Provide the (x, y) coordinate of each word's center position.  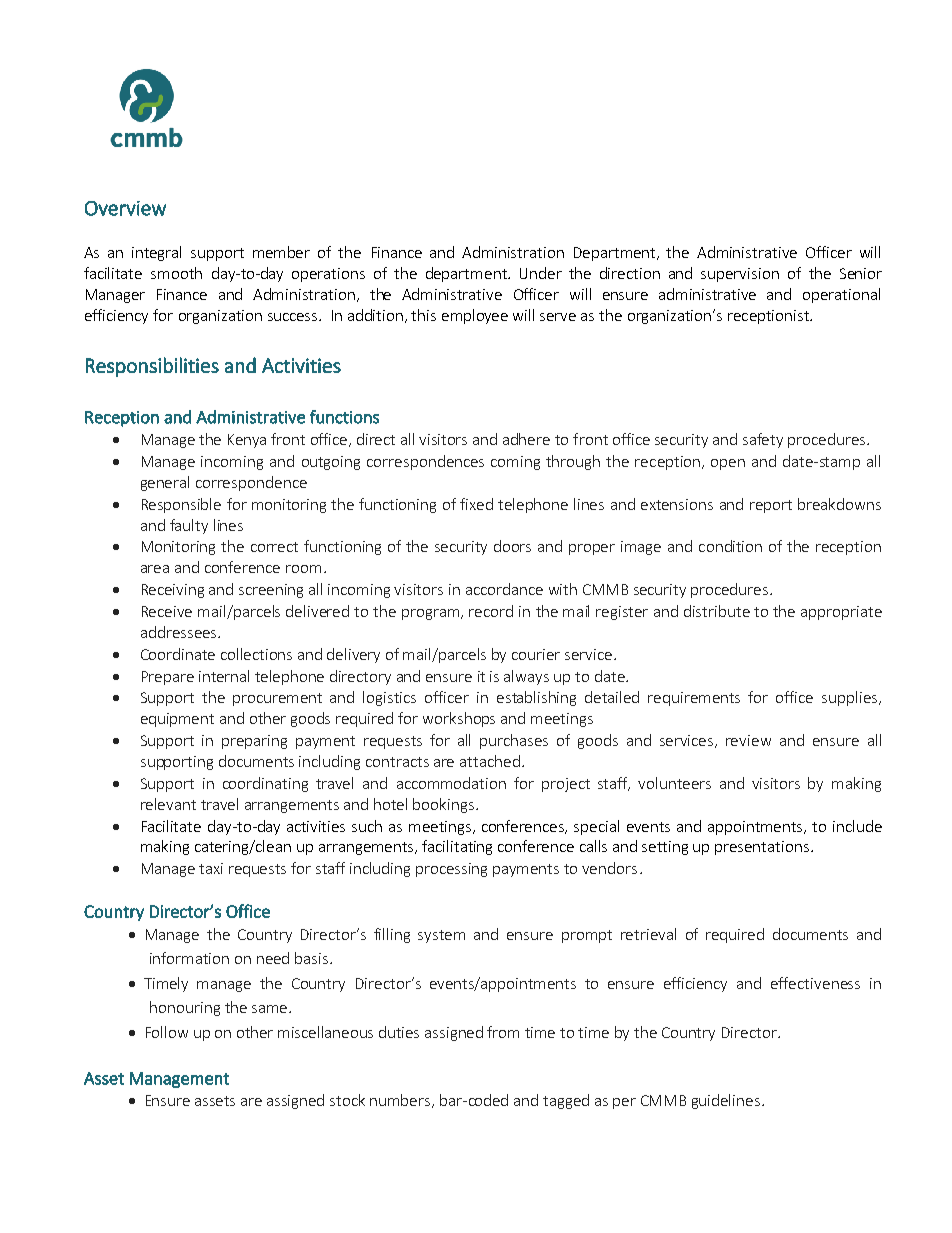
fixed (476, 504)
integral (156, 253)
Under (541, 273)
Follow (167, 1032)
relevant (168, 804)
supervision (740, 275)
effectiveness (815, 983)
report (771, 506)
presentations (762, 848)
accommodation (451, 783)
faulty (189, 526)
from (503, 1032)
